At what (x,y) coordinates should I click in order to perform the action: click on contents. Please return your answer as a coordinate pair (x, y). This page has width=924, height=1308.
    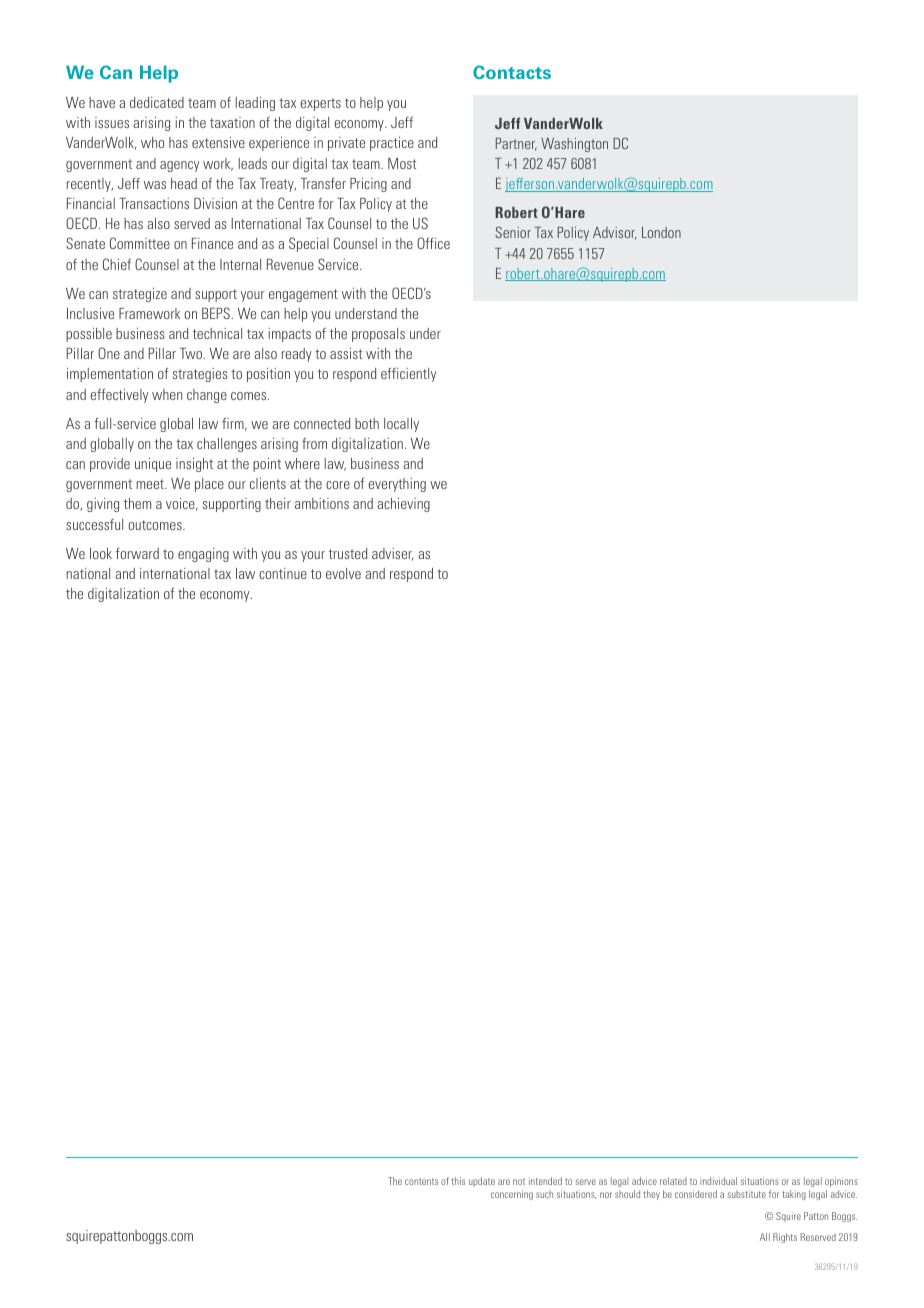
    Looking at the image, I should click on (421, 1181).
